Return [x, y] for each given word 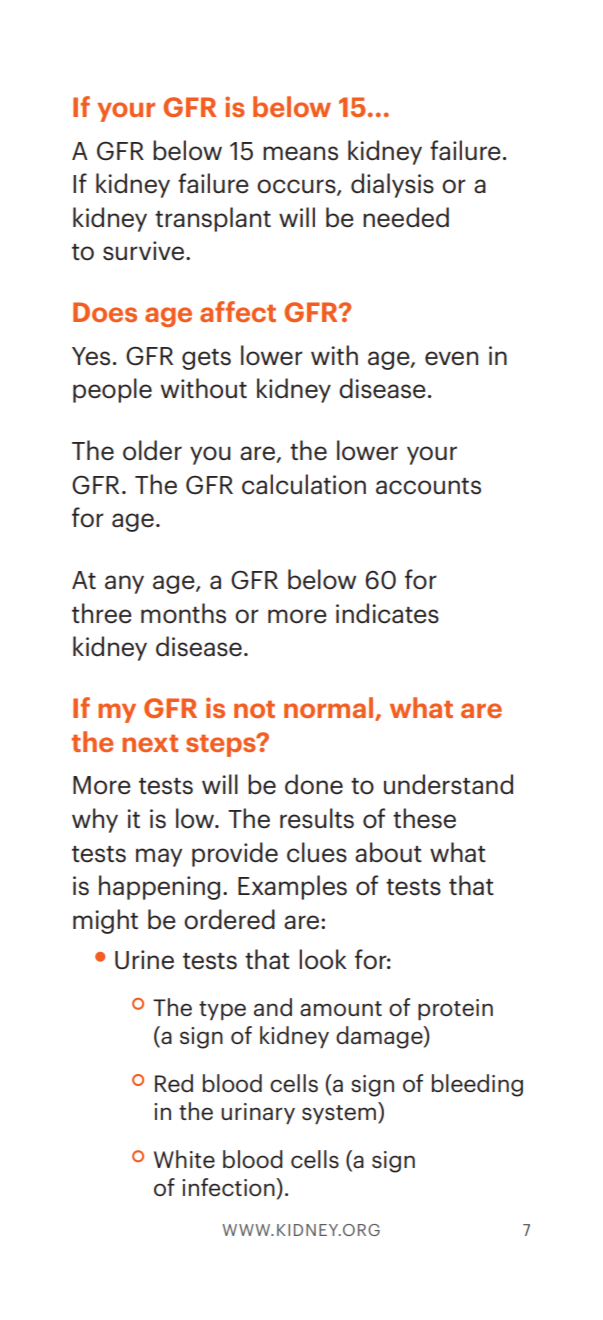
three [102, 613]
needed [406, 217]
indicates [387, 613]
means [300, 153]
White [184, 1159]
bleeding [477, 1085]
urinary [258, 1113]
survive [143, 251]
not [254, 709]
